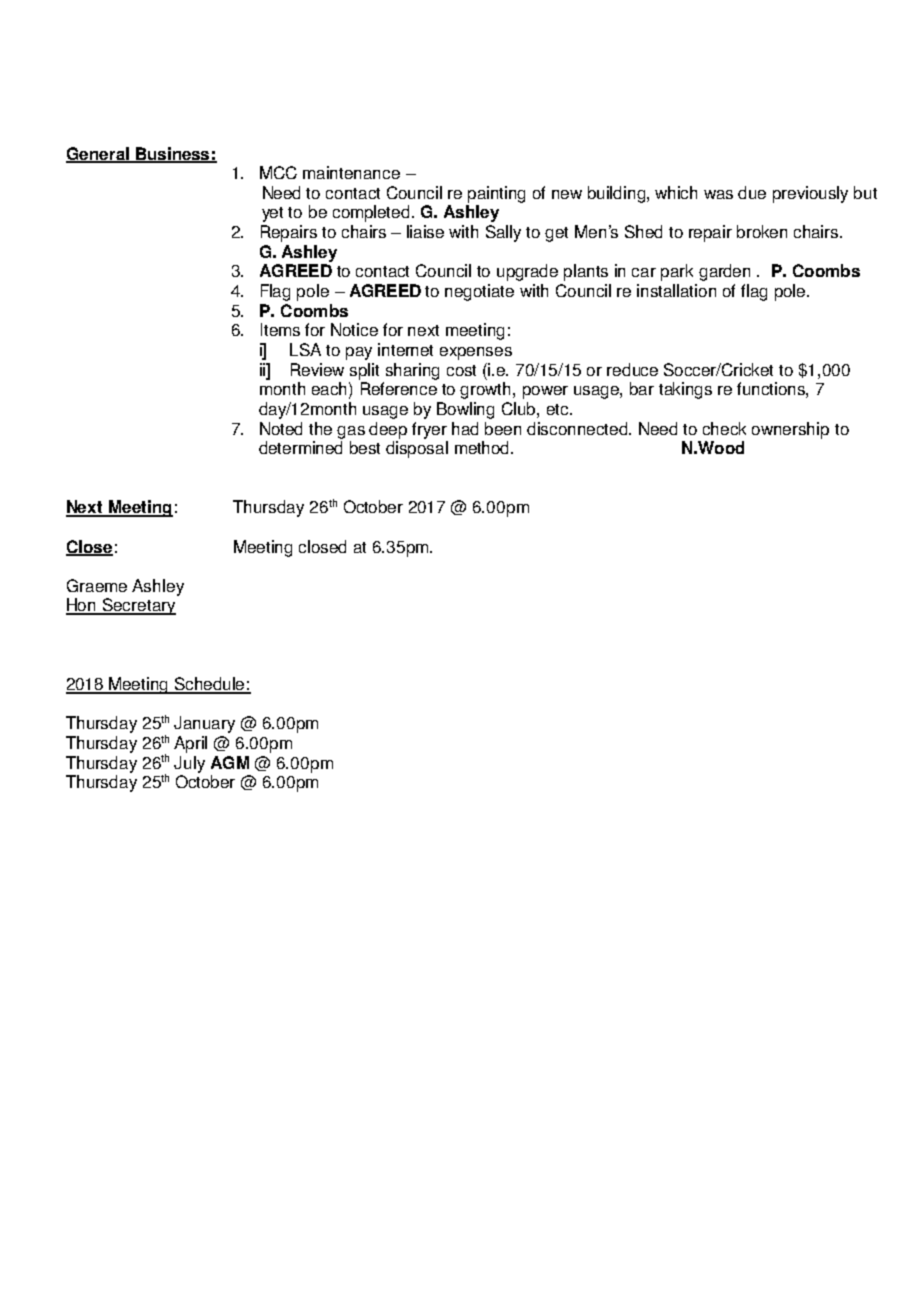  What do you see at coordinates (97, 585) in the screenshot?
I see `Graeme` at bounding box center [97, 585].
